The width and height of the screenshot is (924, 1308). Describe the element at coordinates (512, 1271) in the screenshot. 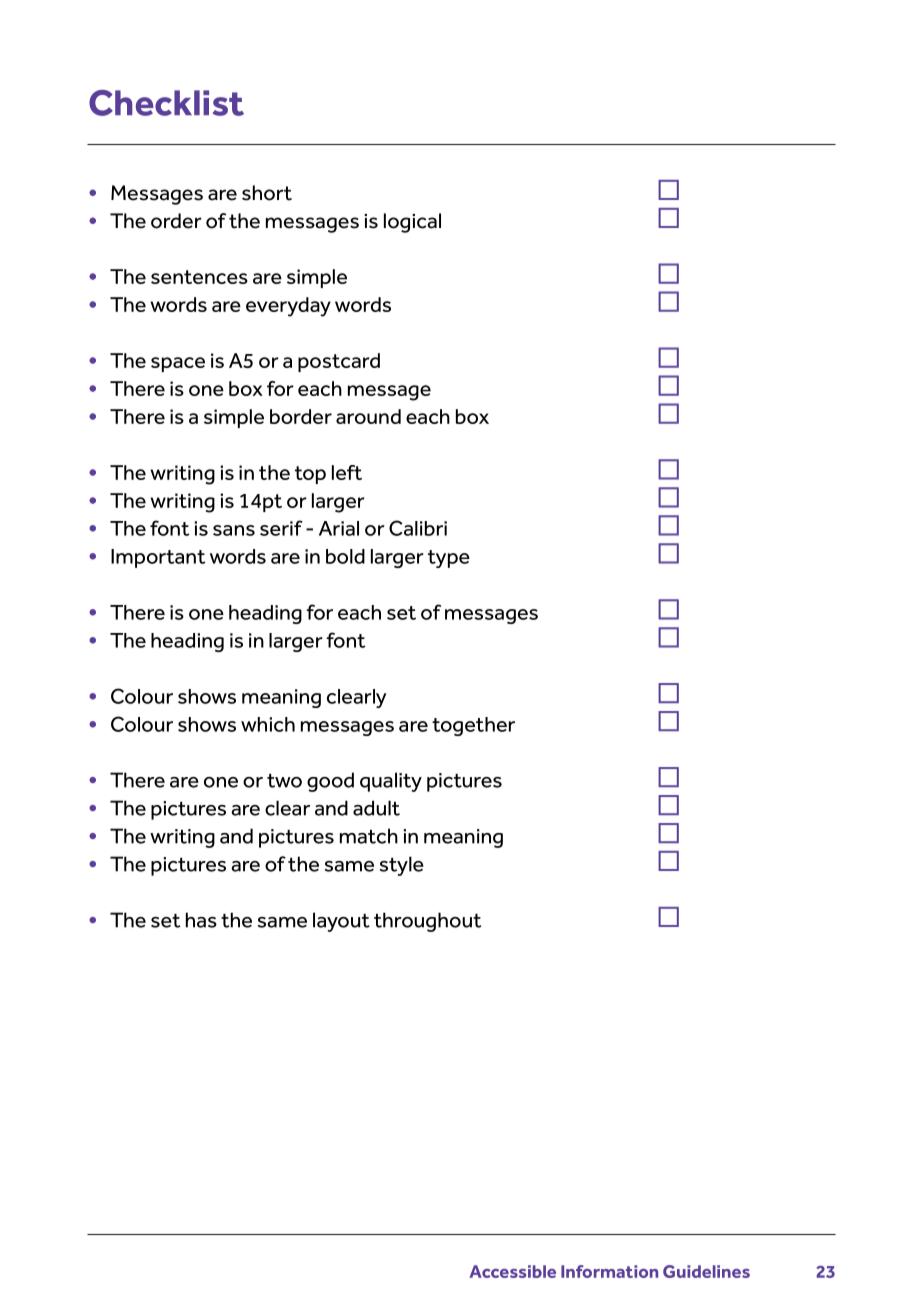

I see `Accessible` at that location.
